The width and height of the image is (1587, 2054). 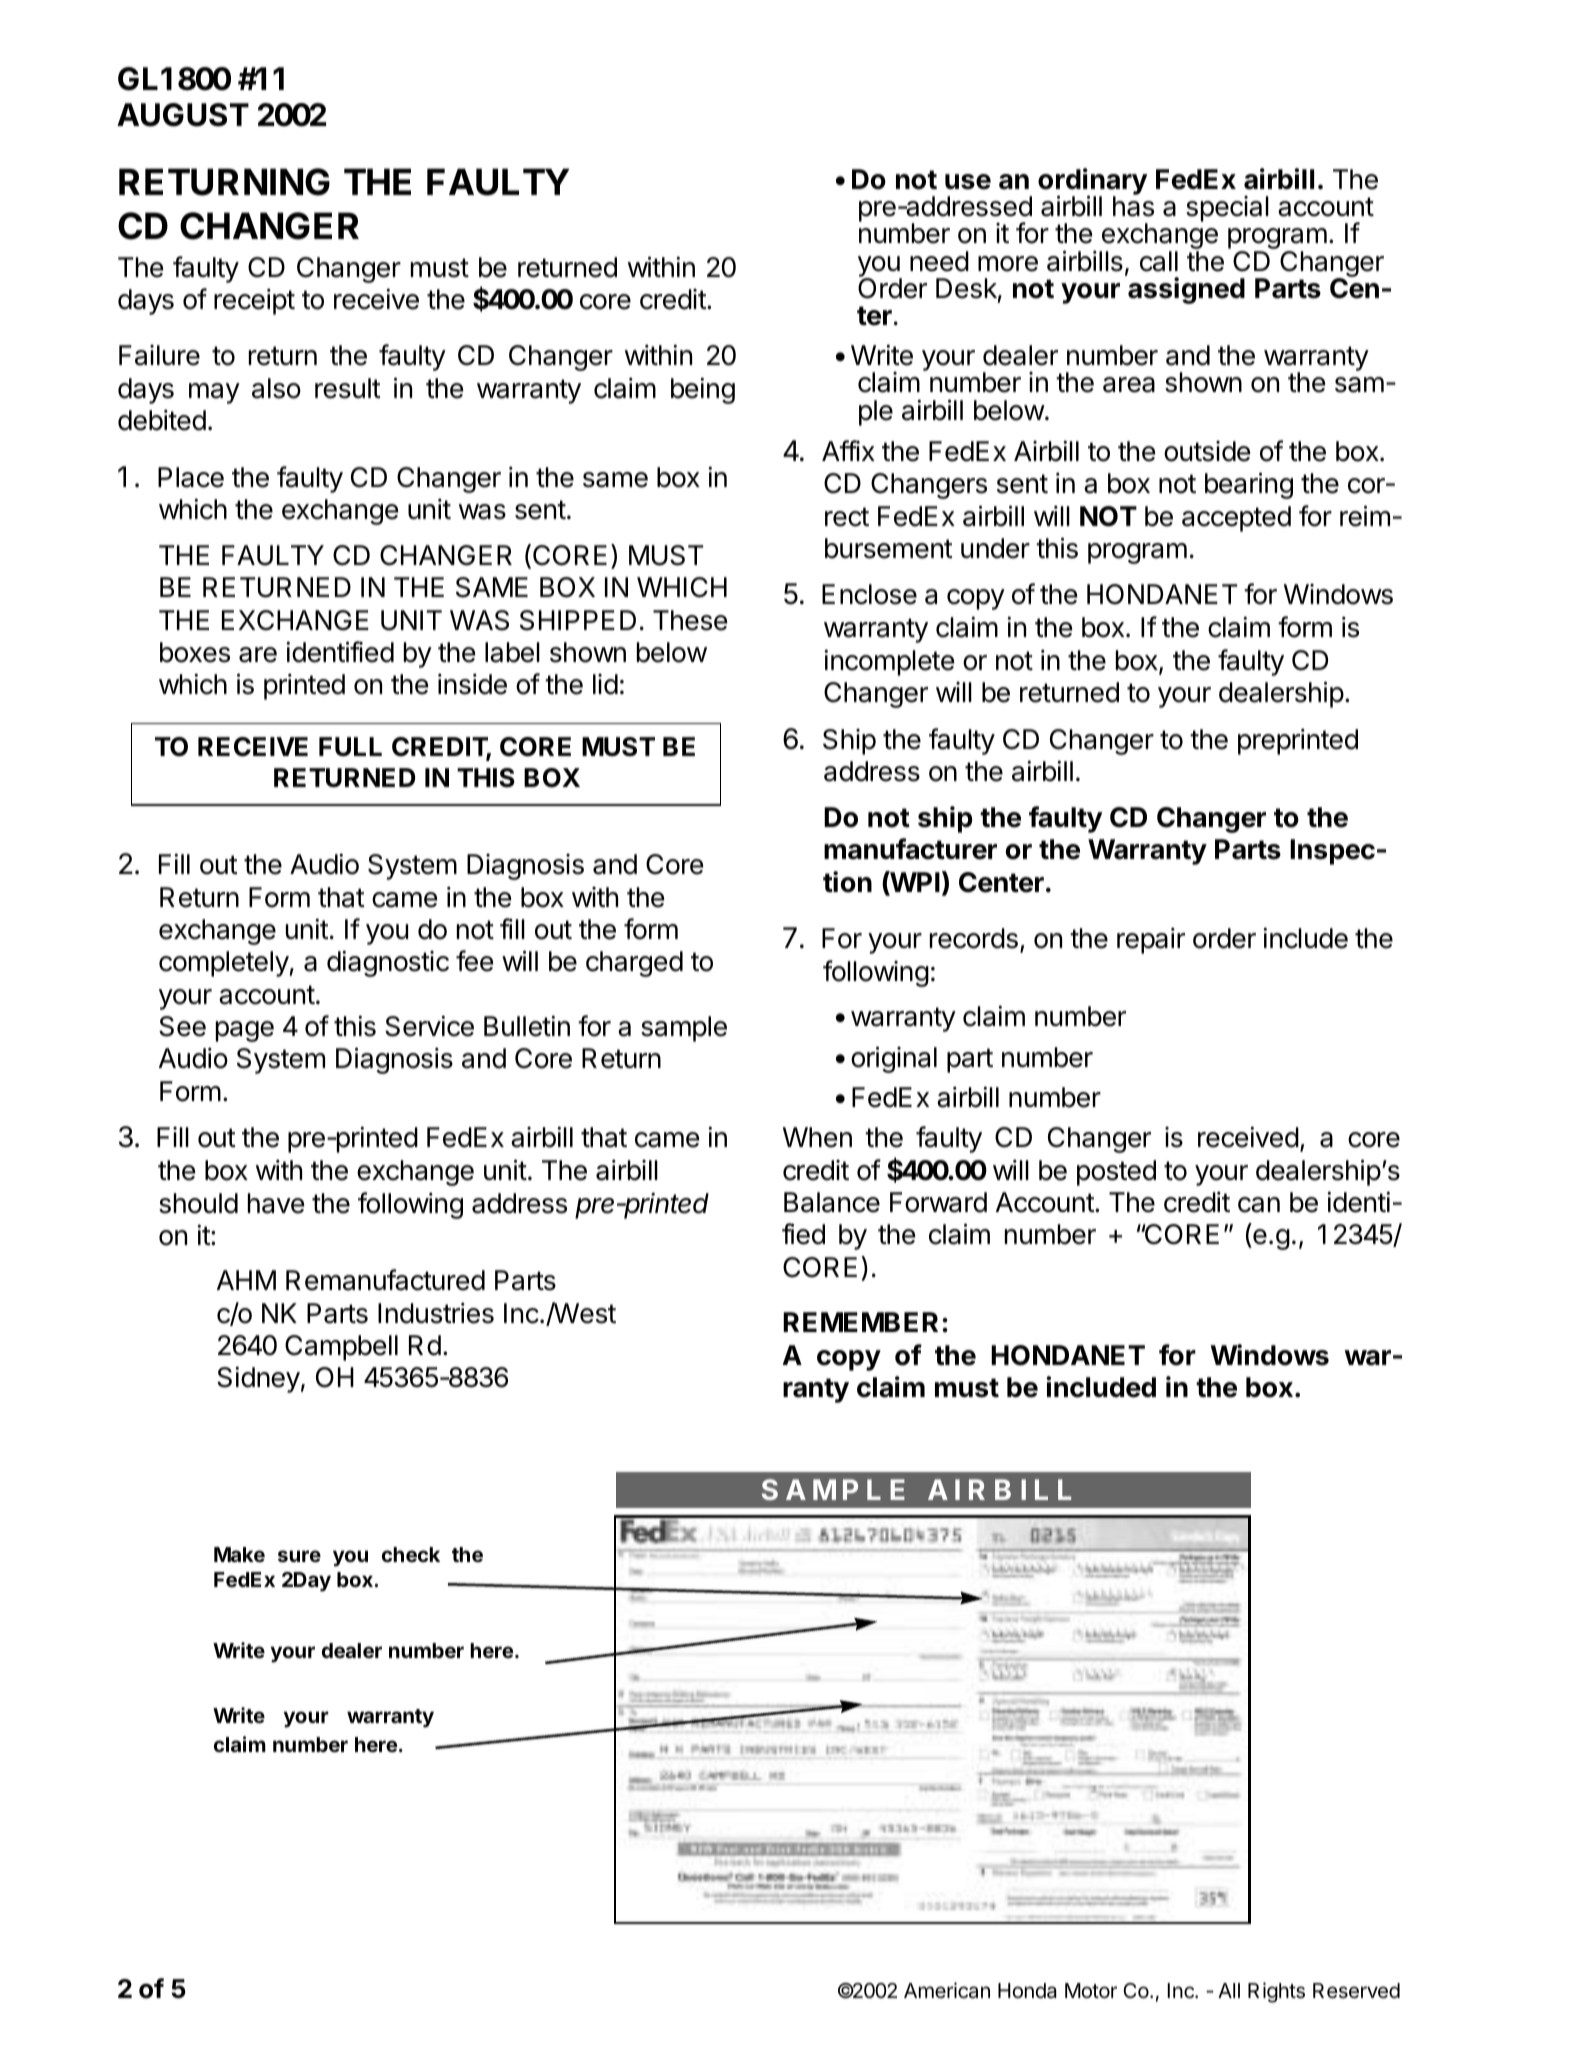 I want to click on repair, so click(x=1151, y=940).
